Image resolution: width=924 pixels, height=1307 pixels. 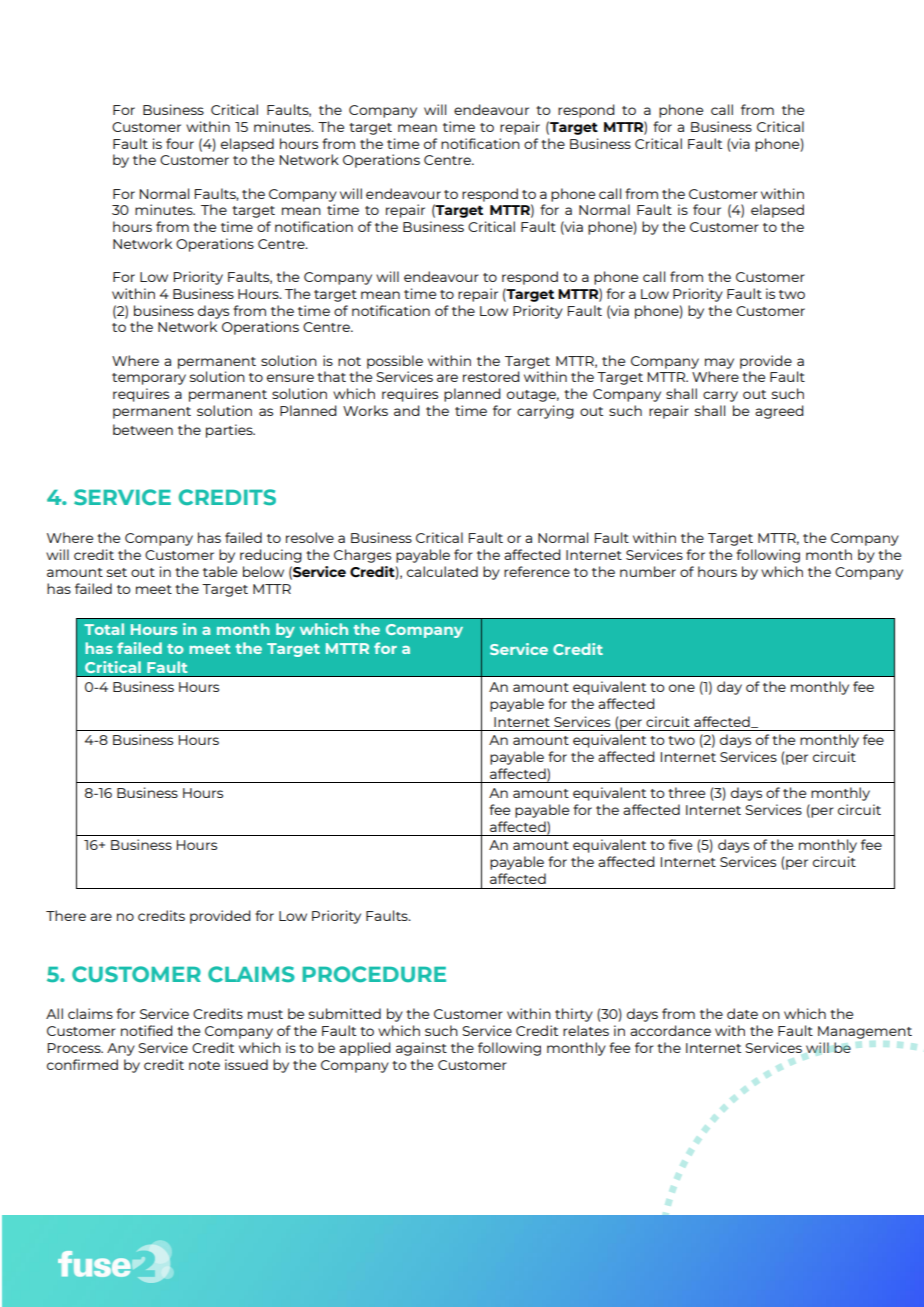 I want to click on three, so click(x=686, y=792).
